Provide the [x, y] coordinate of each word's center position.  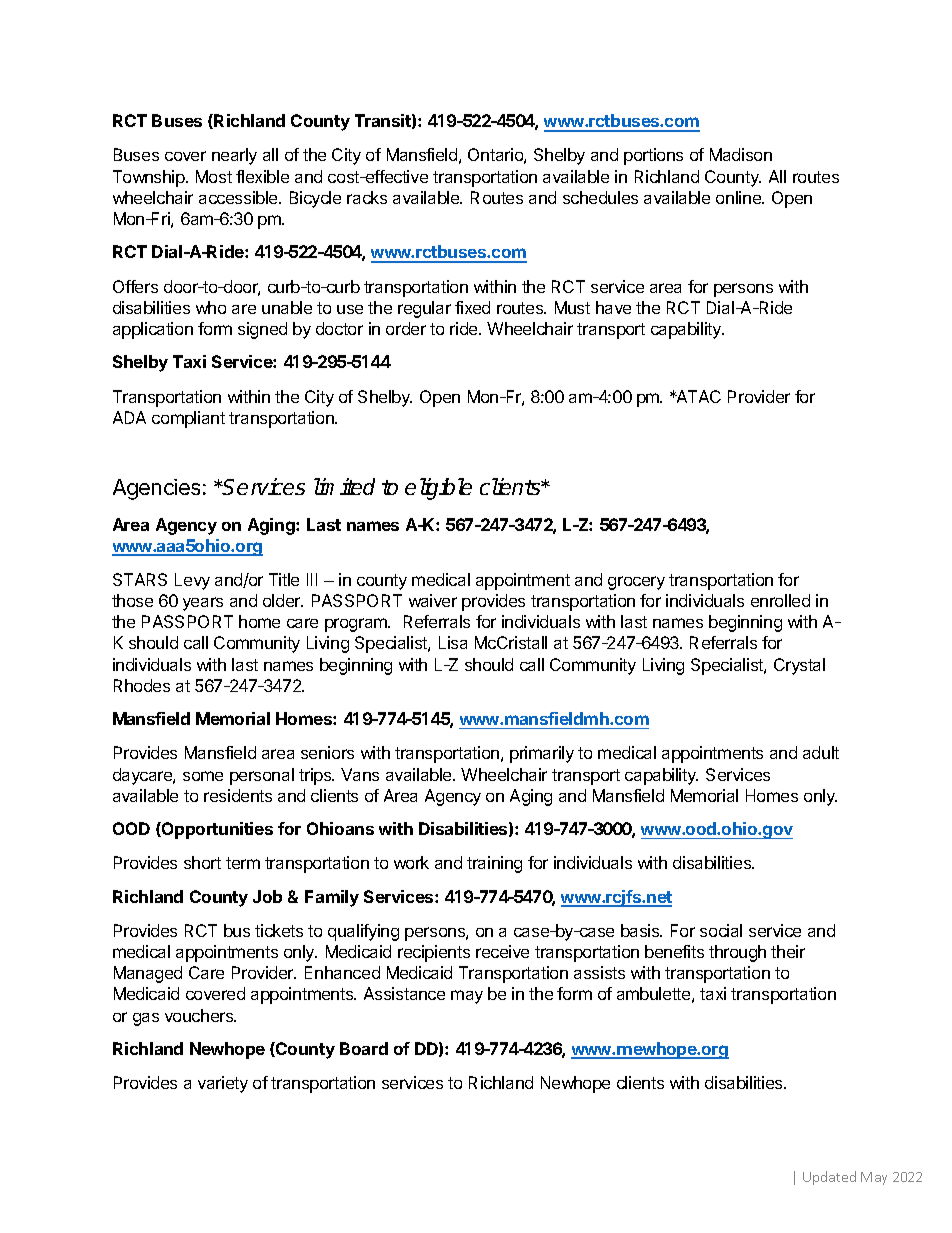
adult [821, 752]
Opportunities [216, 830]
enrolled [780, 600]
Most [214, 176]
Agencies [156, 489]
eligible [438, 489]
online [739, 197]
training [494, 864]
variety [223, 1084]
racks [367, 197]
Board [364, 1048]
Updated [829, 1178]
